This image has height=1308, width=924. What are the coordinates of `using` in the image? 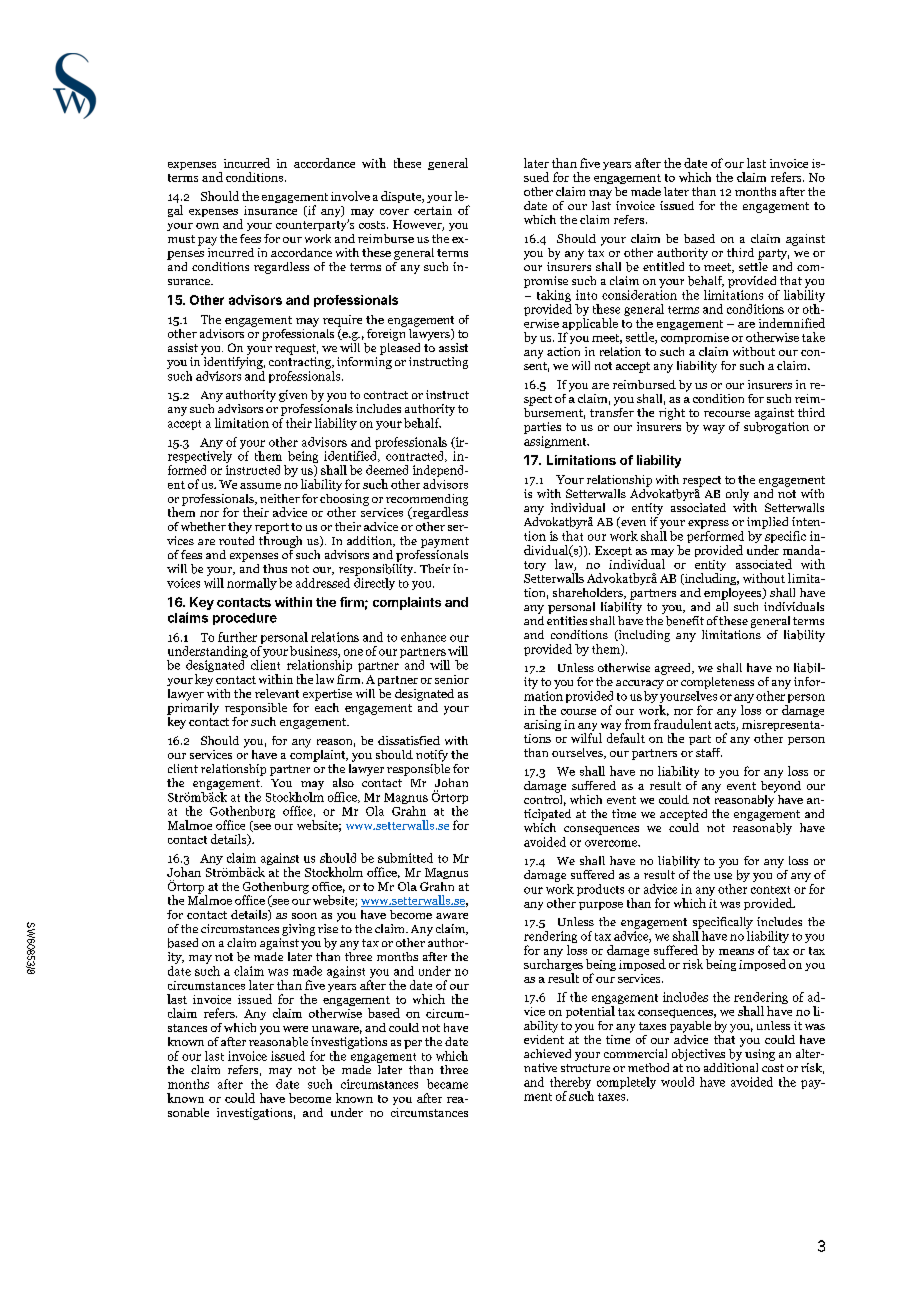 It's located at (760, 1055).
